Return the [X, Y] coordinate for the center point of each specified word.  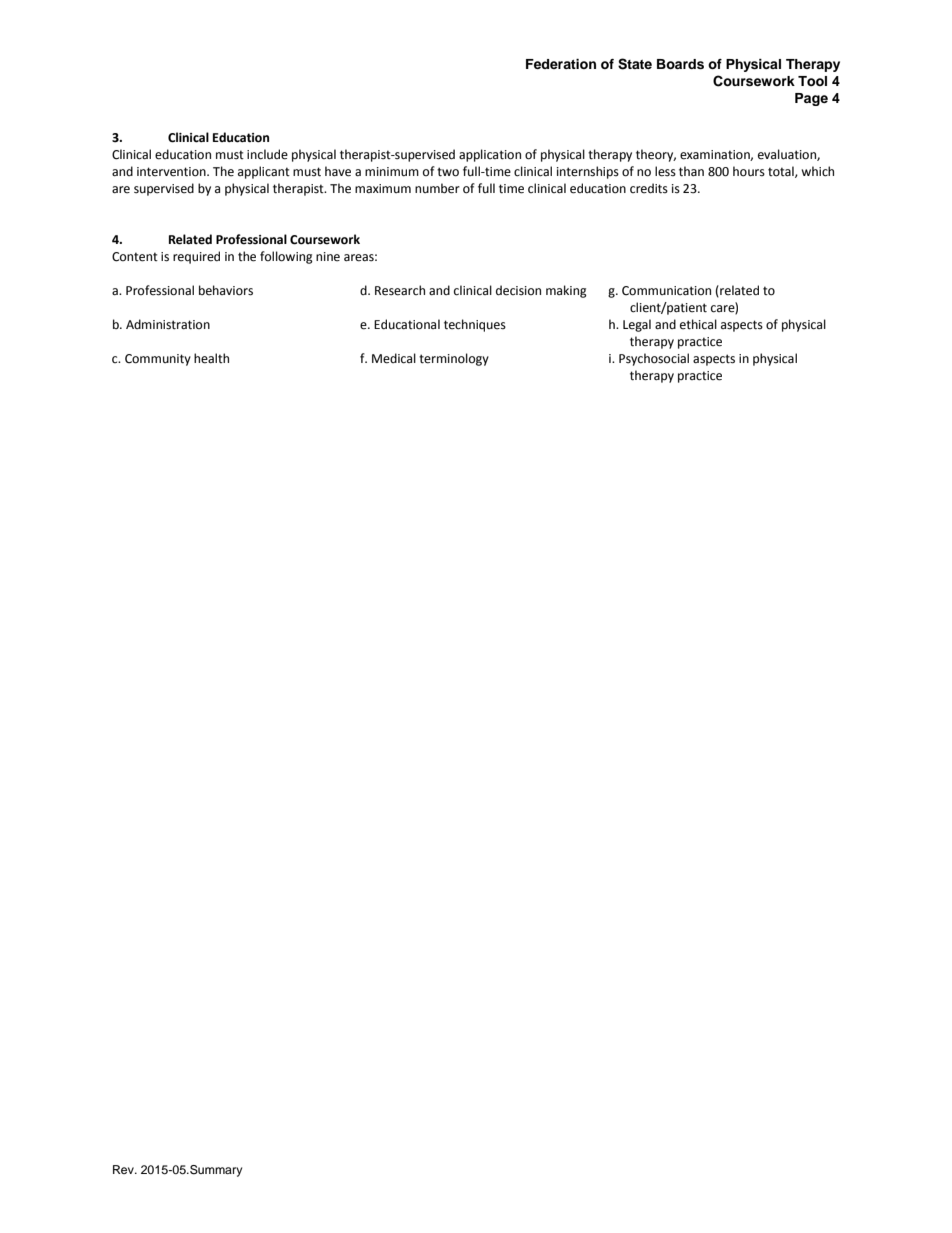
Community [158, 360]
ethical [698, 324]
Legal [637, 325]
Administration [168, 324]
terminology [454, 359]
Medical [394, 358]
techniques [475, 325]
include [267, 154]
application [490, 155]
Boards [680, 64]
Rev [124, 1169]
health [211, 358]
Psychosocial [654, 359]
